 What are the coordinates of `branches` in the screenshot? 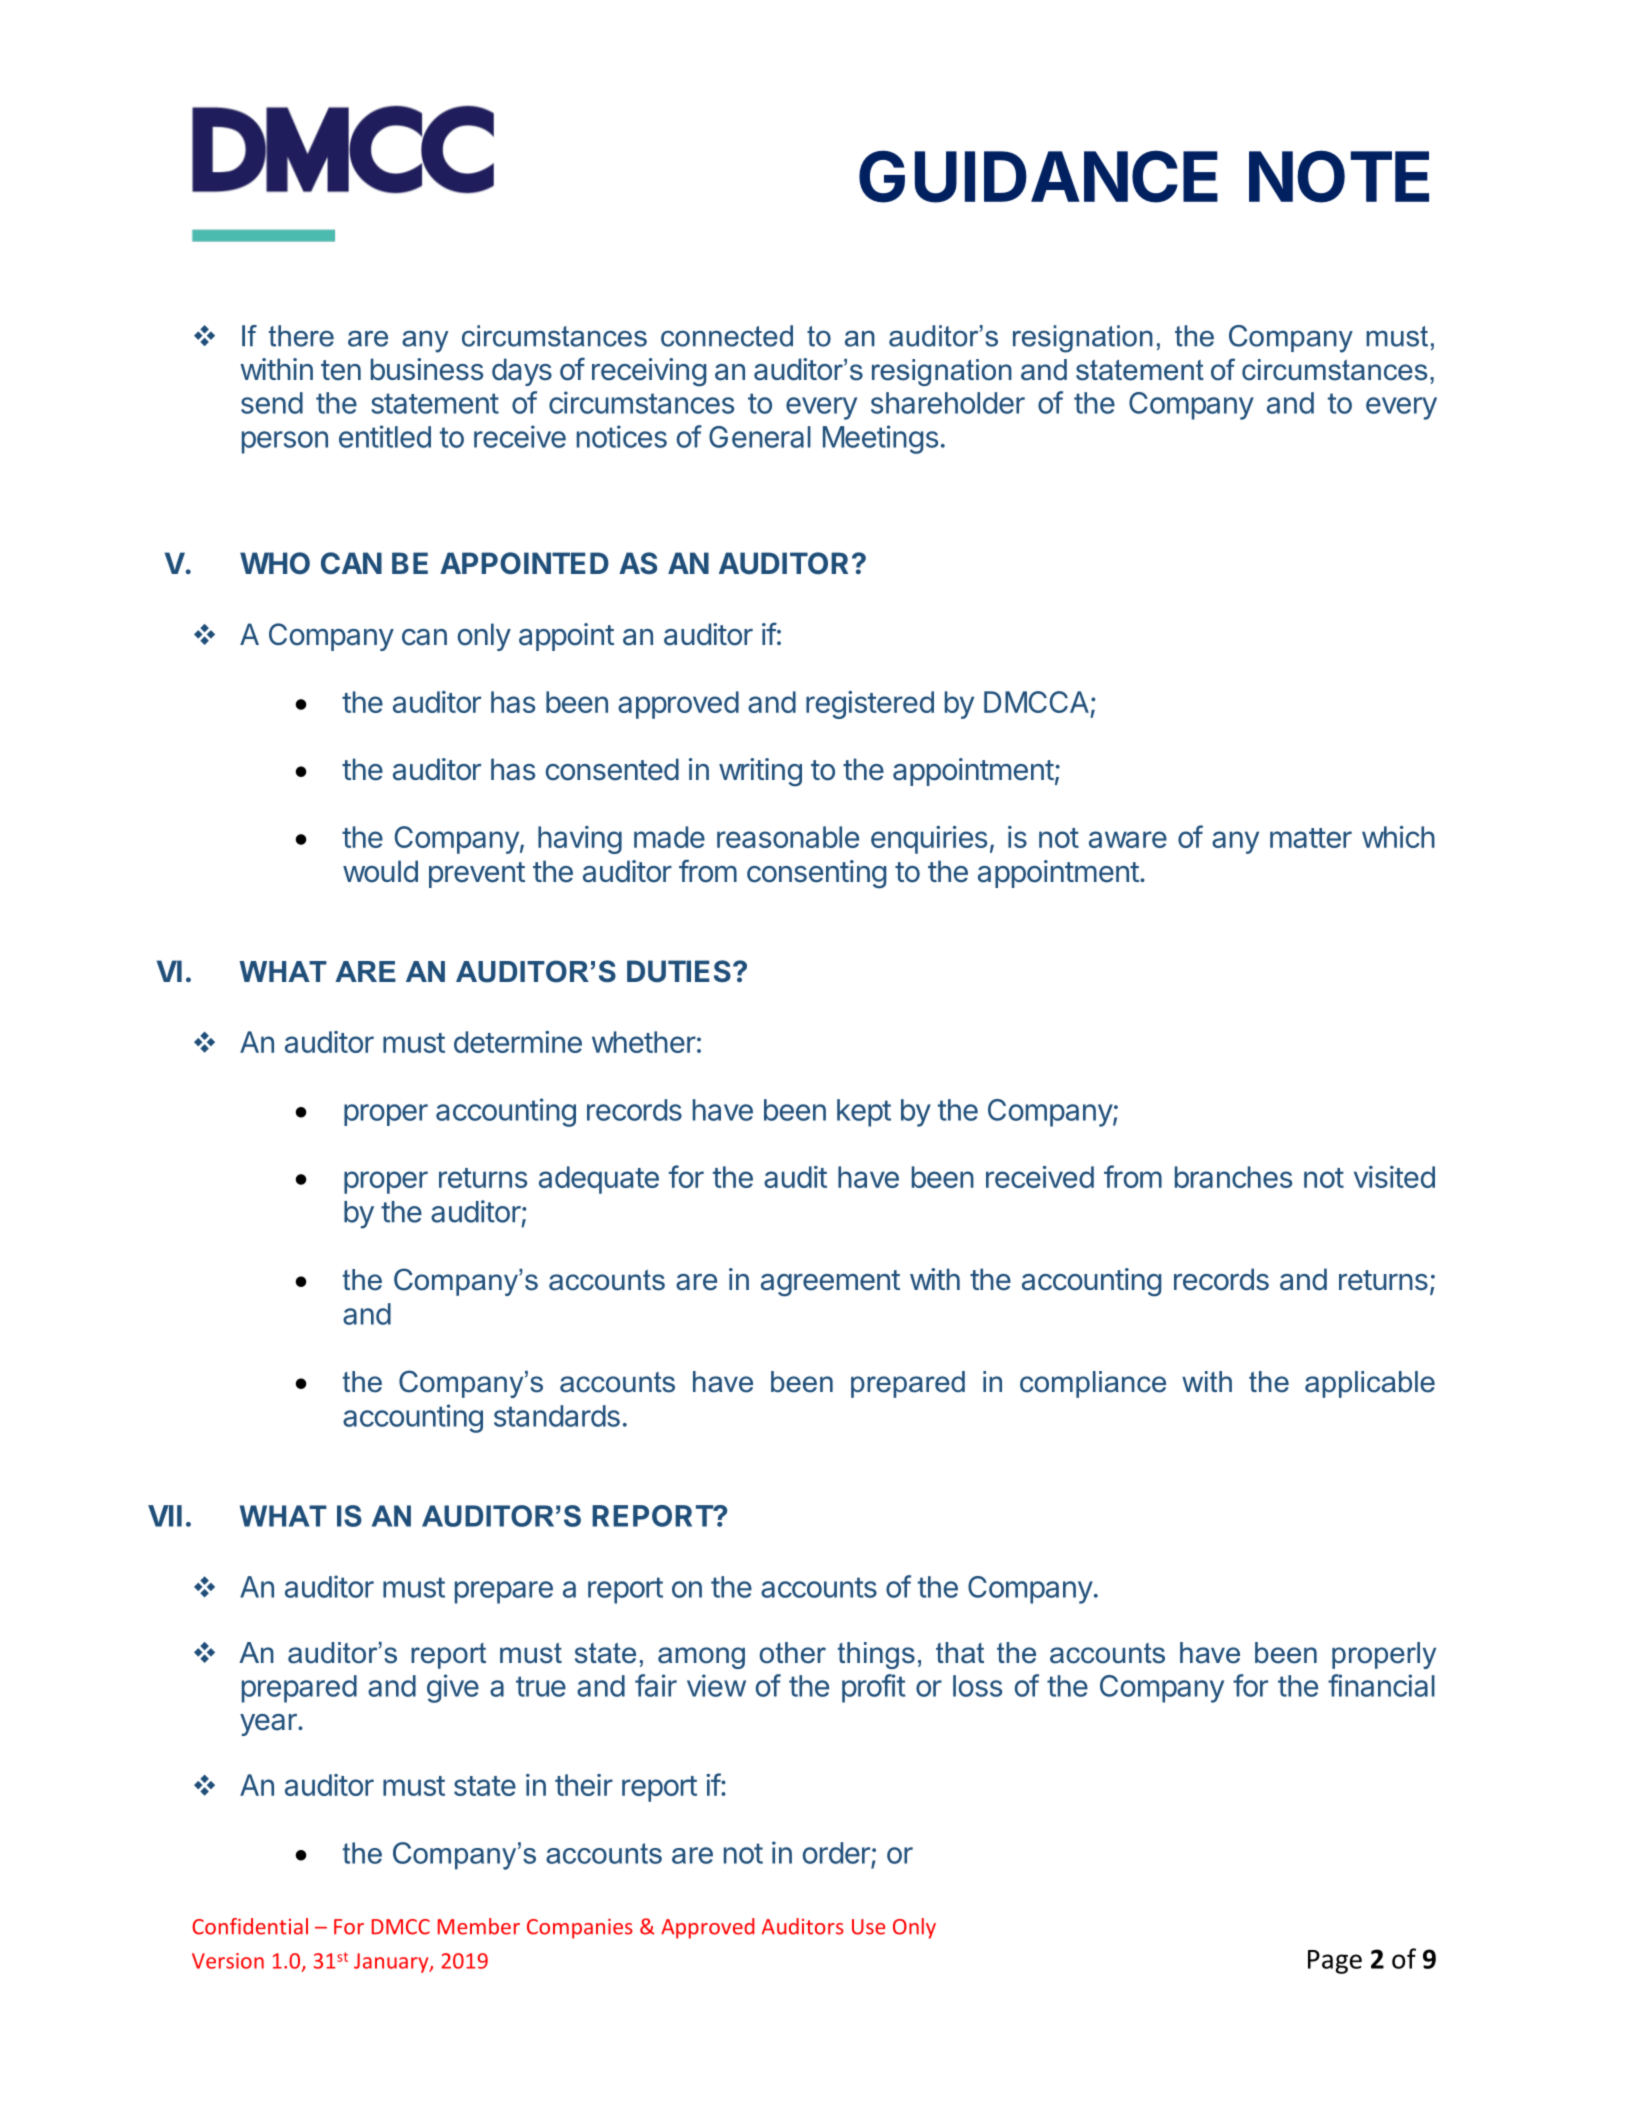 It's located at (1233, 1177).
